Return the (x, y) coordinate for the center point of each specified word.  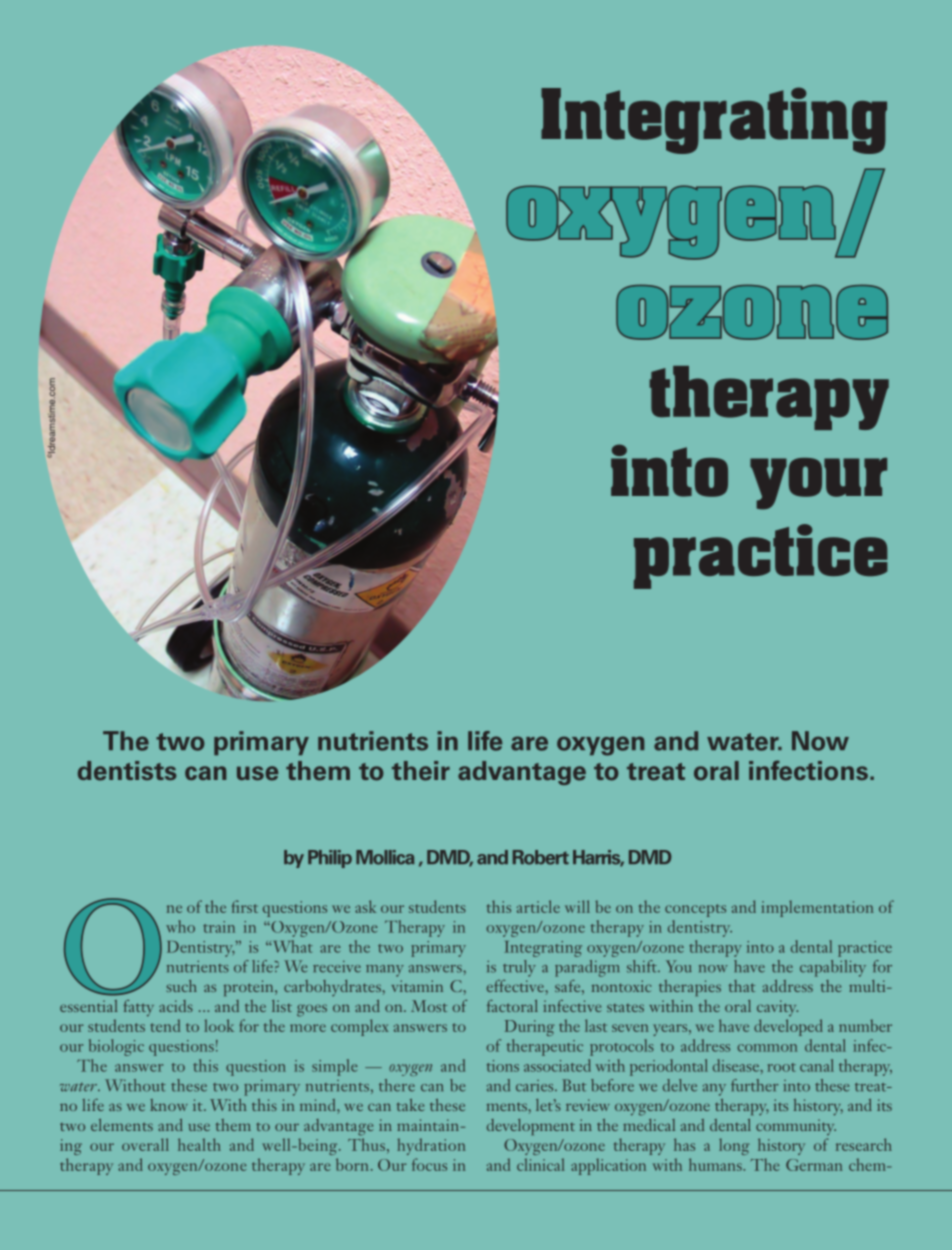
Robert (541, 857)
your (818, 484)
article (538, 906)
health (199, 1144)
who (180, 926)
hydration (431, 1146)
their (421, 771)
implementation (817, 908)
